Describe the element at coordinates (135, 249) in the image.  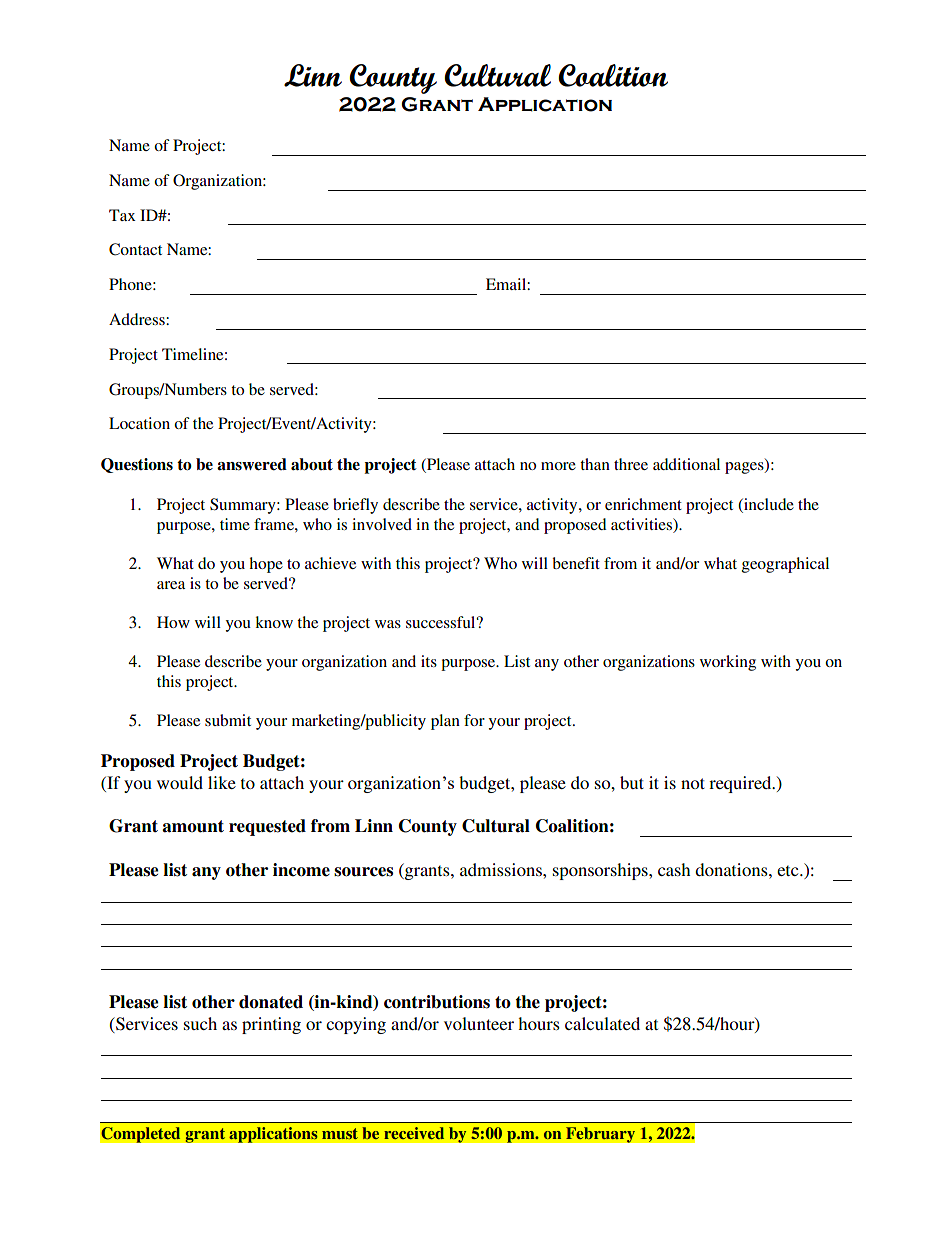
I see `Contact` at that location.
